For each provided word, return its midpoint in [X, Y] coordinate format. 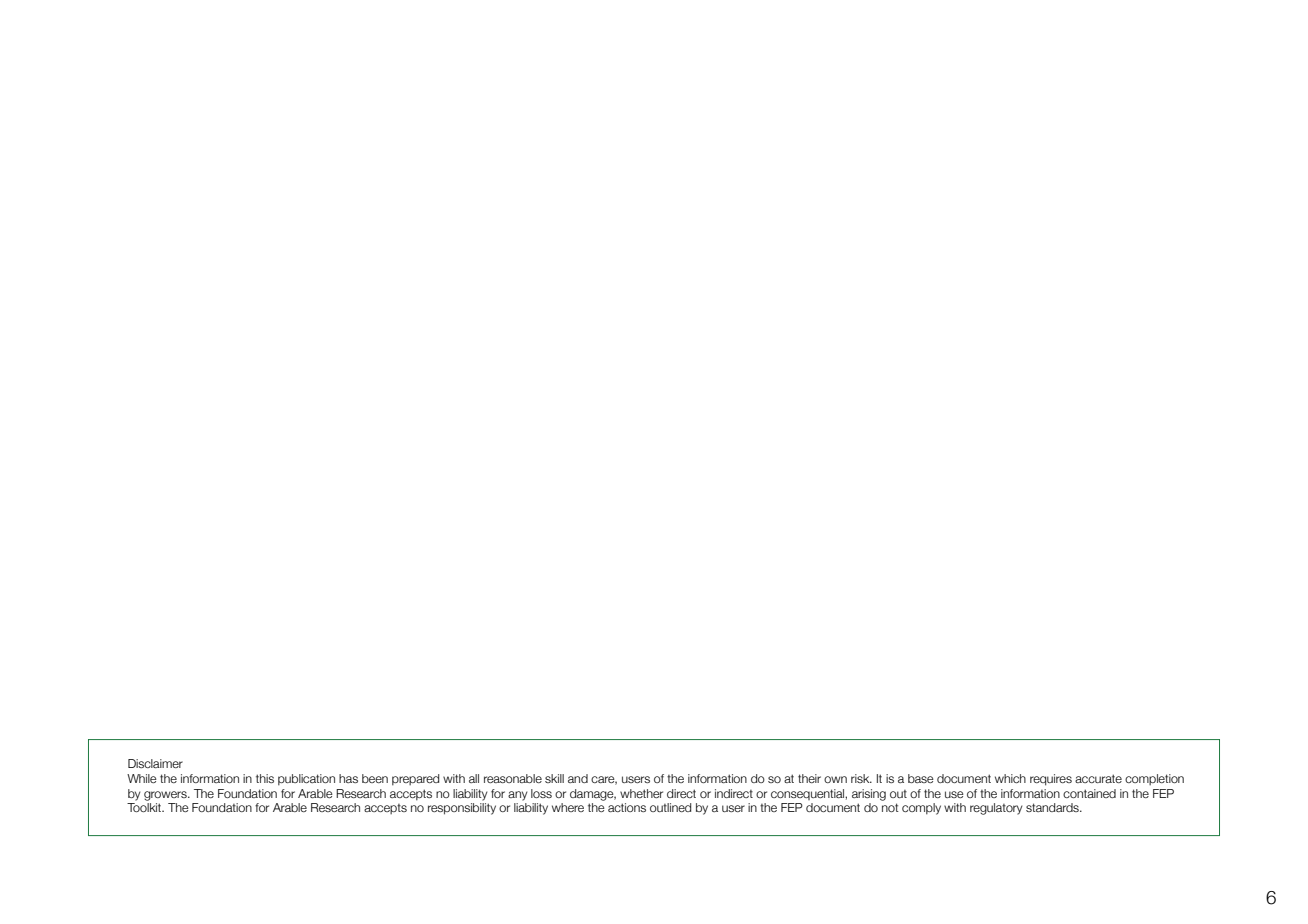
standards [1053, 807]
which [1010, 778]
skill [554, 778]
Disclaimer [155, 763]
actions [627, 807]
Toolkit [145, 807]
